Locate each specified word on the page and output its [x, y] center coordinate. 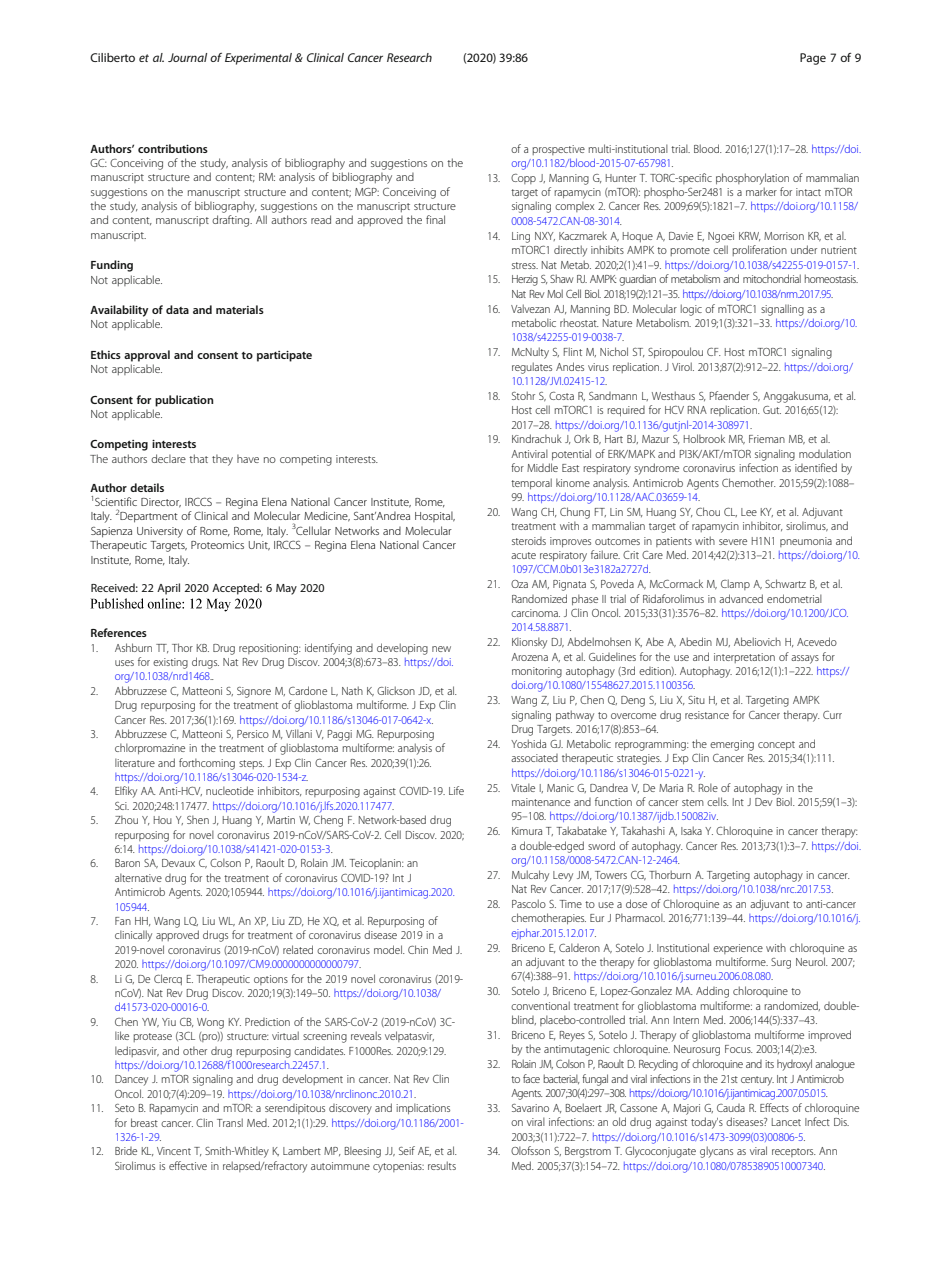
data [177, 309]
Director [161, 503]
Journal [187, 57]
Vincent [174, 1151]
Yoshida [528, 743]
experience [738, 949]
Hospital [435, 516]
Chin [418, 949]
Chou [708, 511]
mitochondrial [772, 278]
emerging [732, 745]
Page [813, 59]
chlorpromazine [150, 748]
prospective [558, 150]
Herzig [525, 280]
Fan [123, 921]
